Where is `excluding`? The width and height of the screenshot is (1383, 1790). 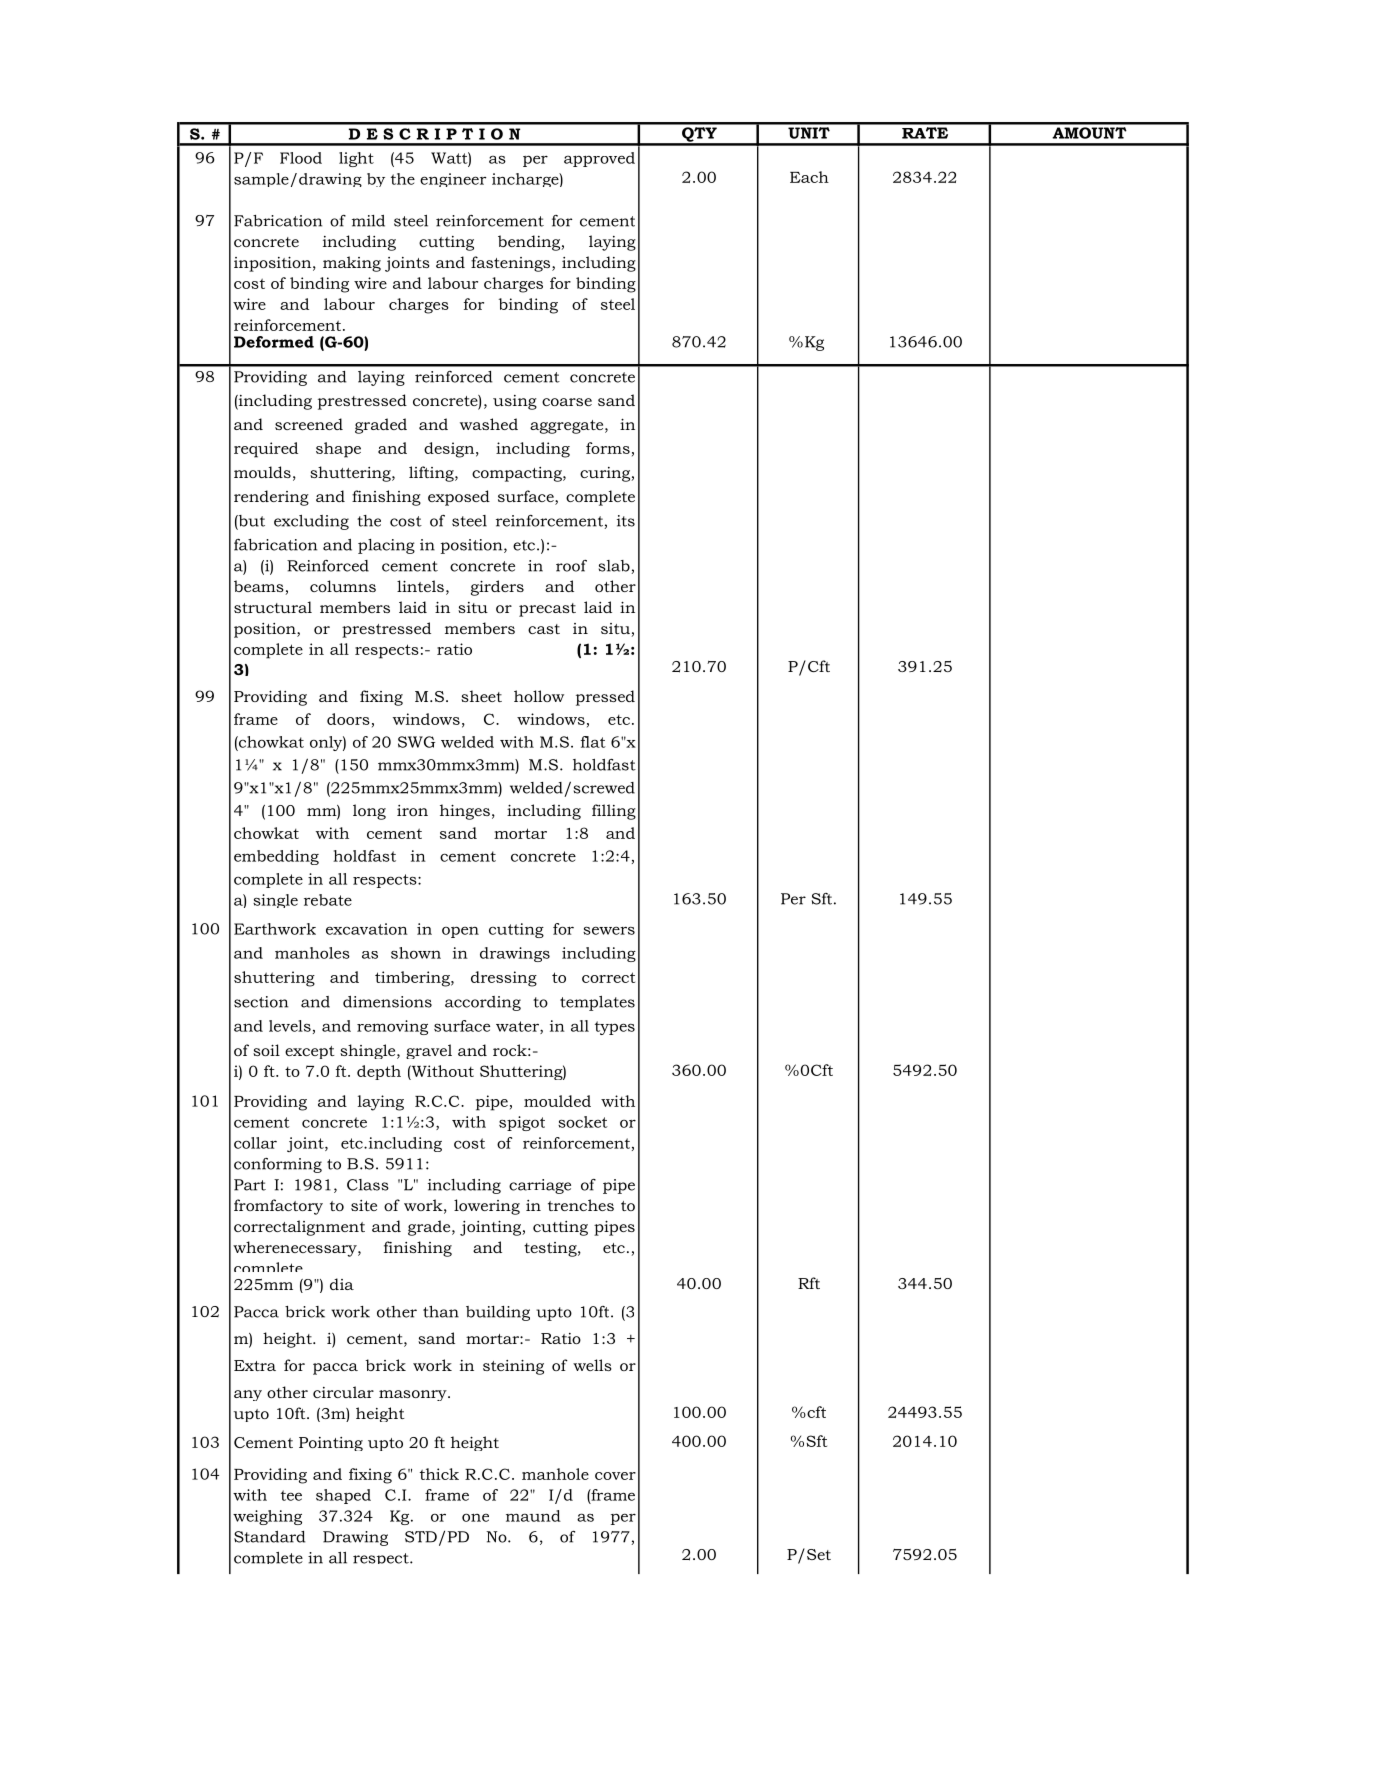 excluding is located at coordinates (311, 522).
